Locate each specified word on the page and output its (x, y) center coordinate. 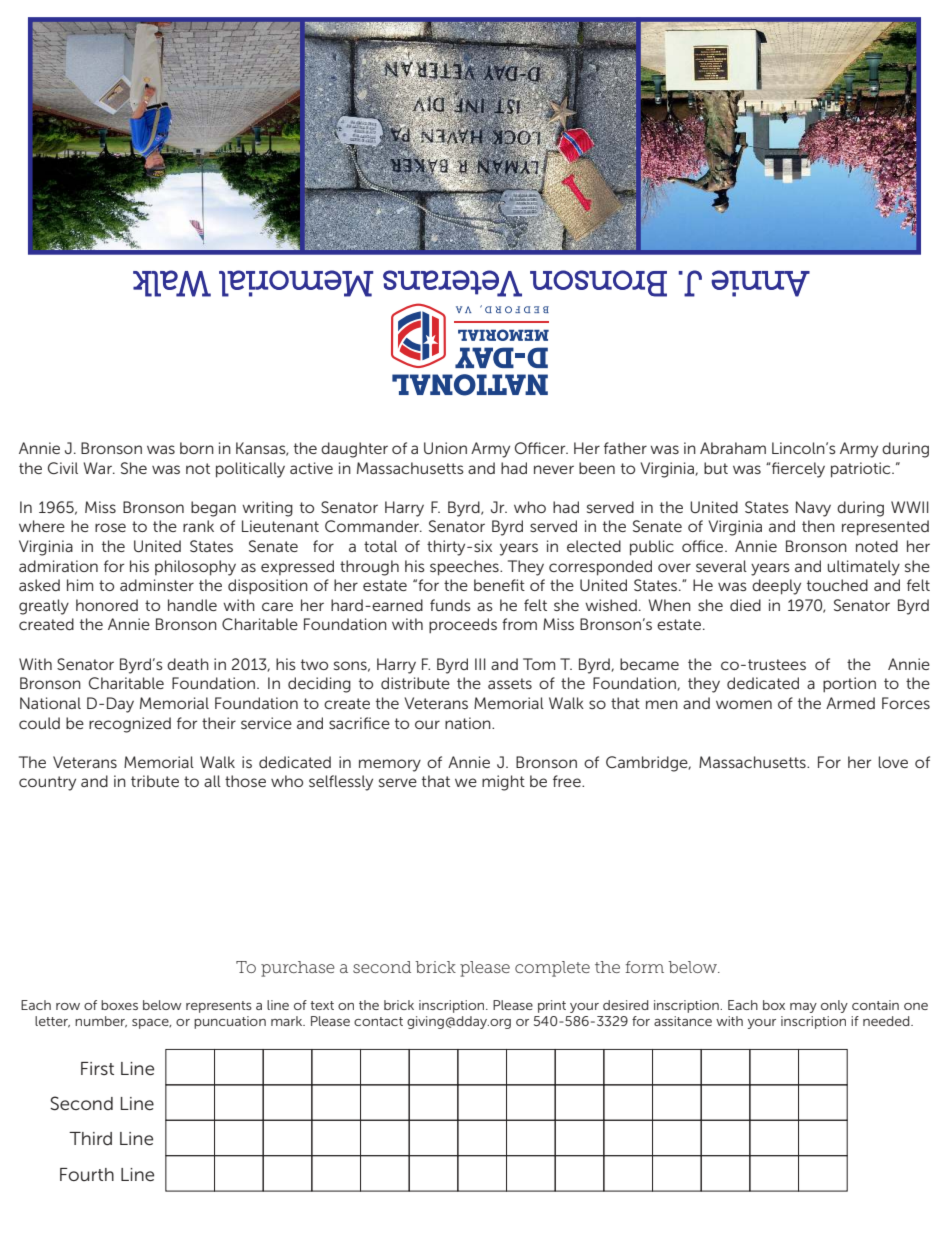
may (803, 1008)
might (503, 783)
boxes (119, 1005)
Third (90, 1138)
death (188, 664)
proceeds (463, 626)
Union (445, 448)
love (893, 762)
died (745, 605)
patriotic (862, 470)
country (47, 783)
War (98, 468)
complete (552, 969)
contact (378, 1021)
